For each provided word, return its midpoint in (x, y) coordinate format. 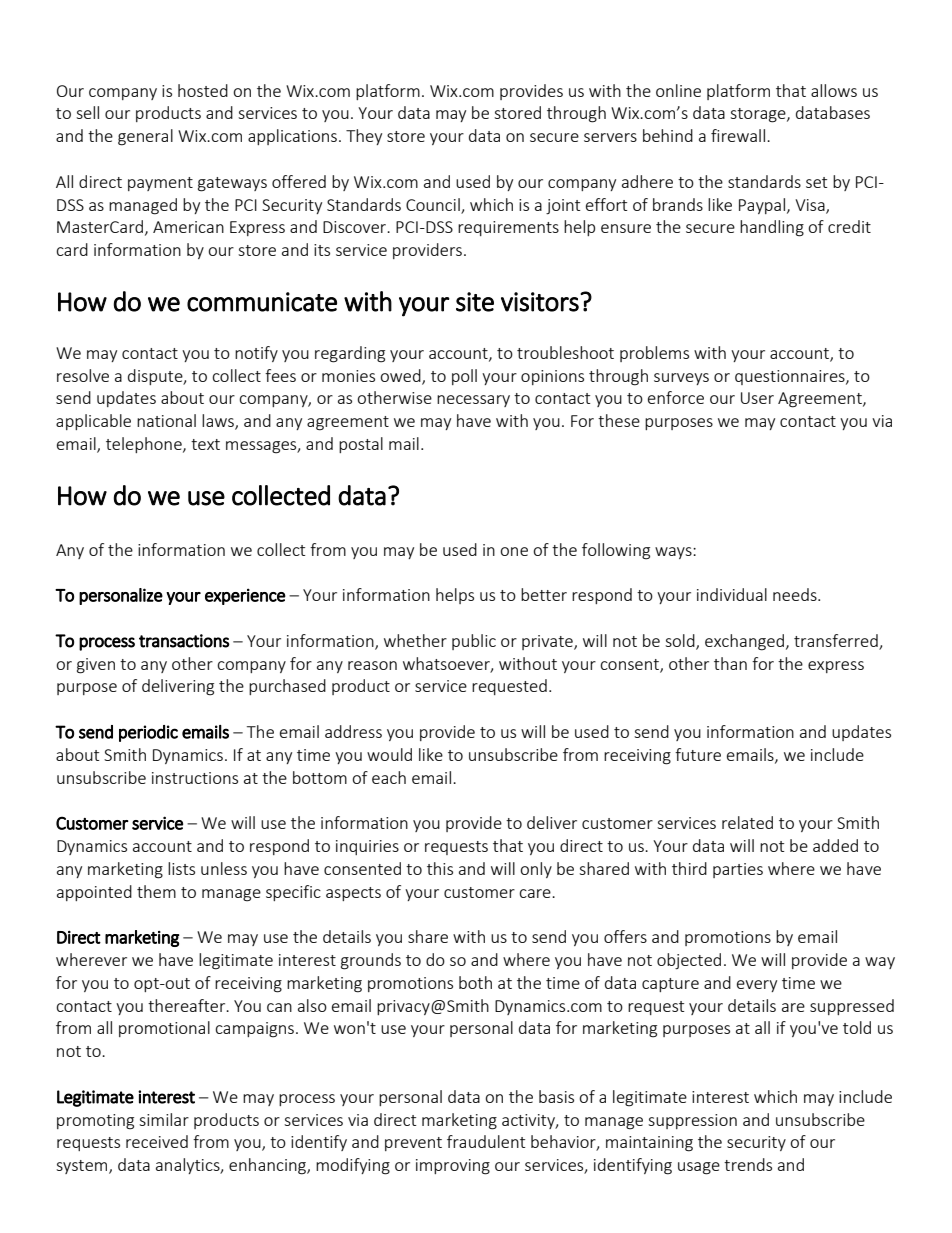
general (145, 137)
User (757, 398)
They (364, 137)
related (747, 822)
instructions (195, 778)
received (157, 1141)
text (205, 444)
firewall (738, 135)
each (389, 777)
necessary (473, 401)
